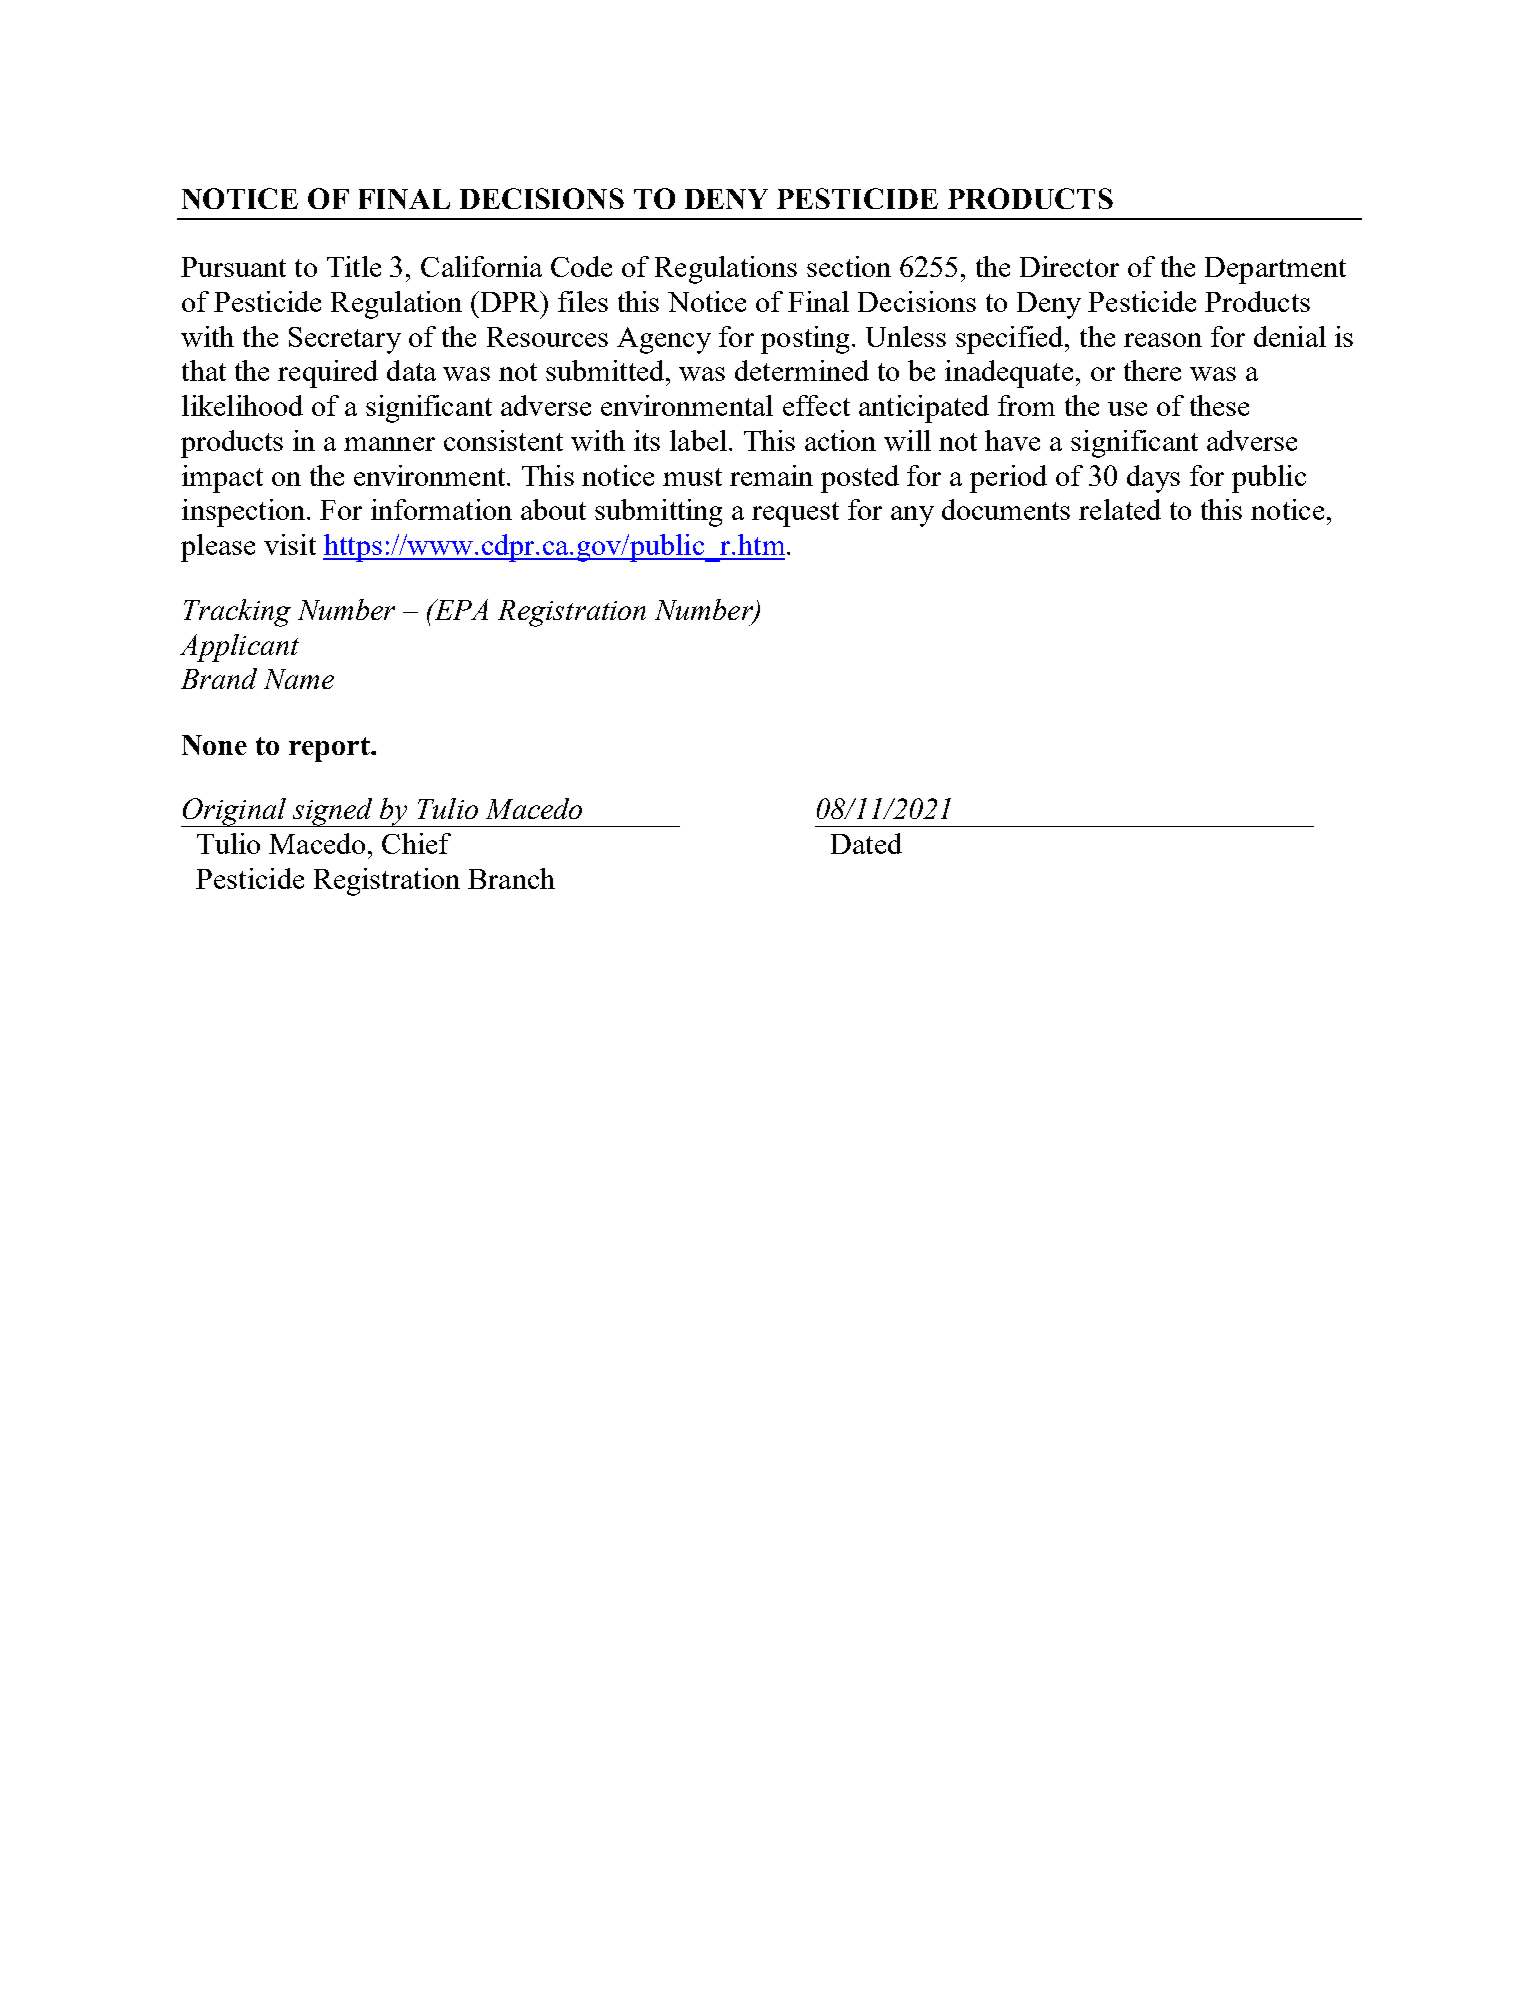 The width and height of the screenshot is (1540, 1993). Describe the element at coordinates (222, 479) in the screenshot. I see `impact` at that location.
